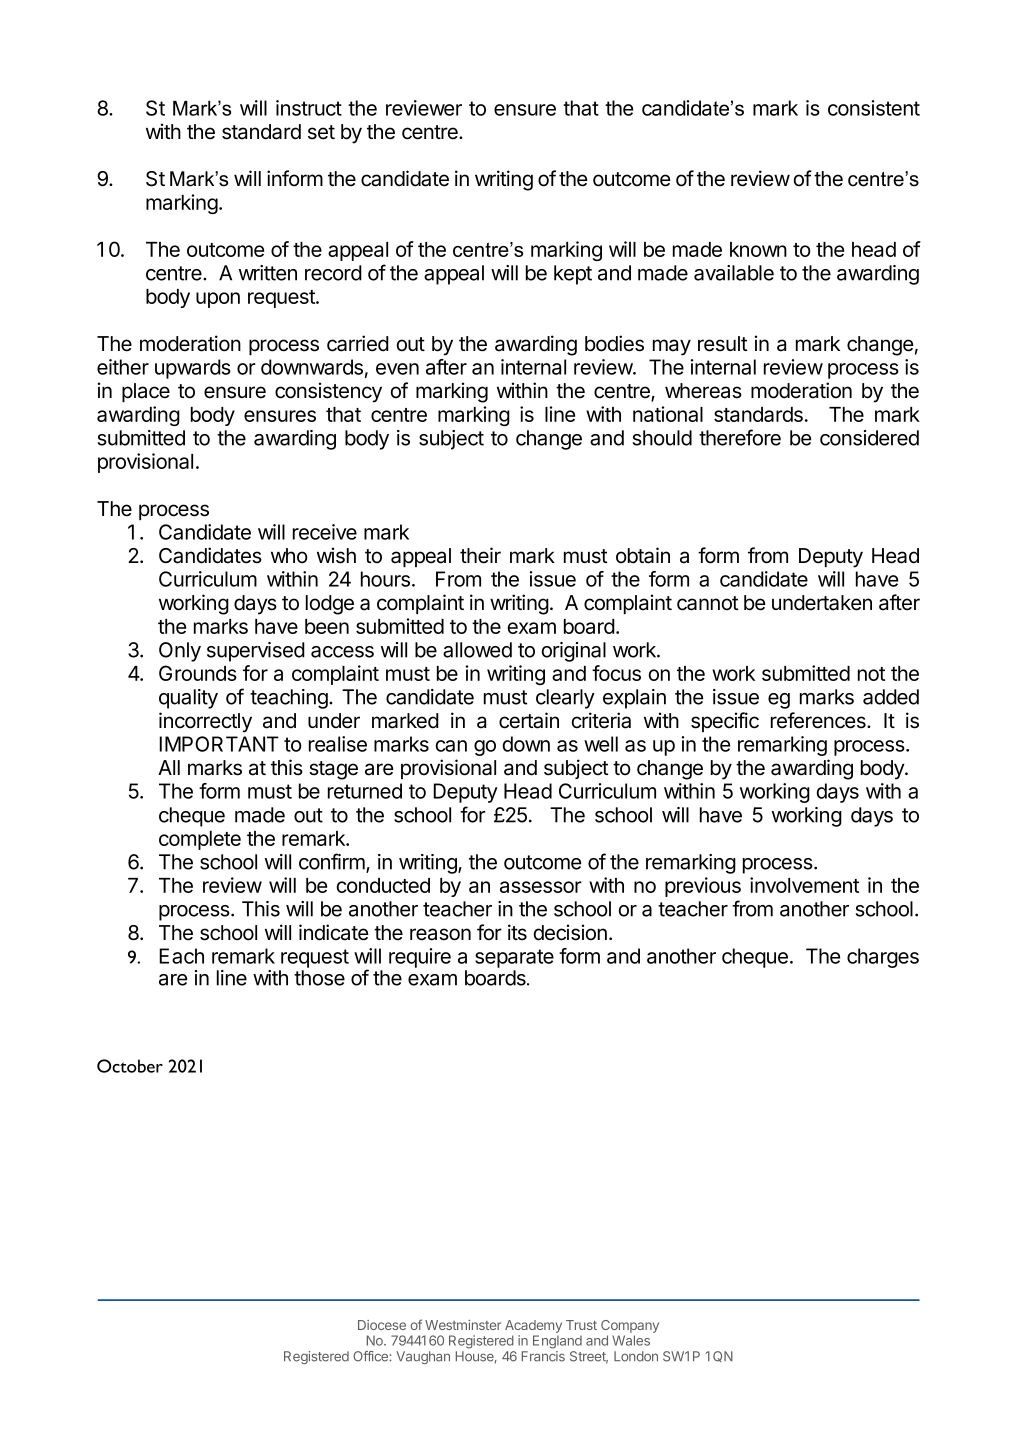 The width and height of the screenshot is (1016, 1437). What do you see at coordinates (382, 1325) in the screenshot?
I see `Diocese` at bounding box center [382, 1325].
